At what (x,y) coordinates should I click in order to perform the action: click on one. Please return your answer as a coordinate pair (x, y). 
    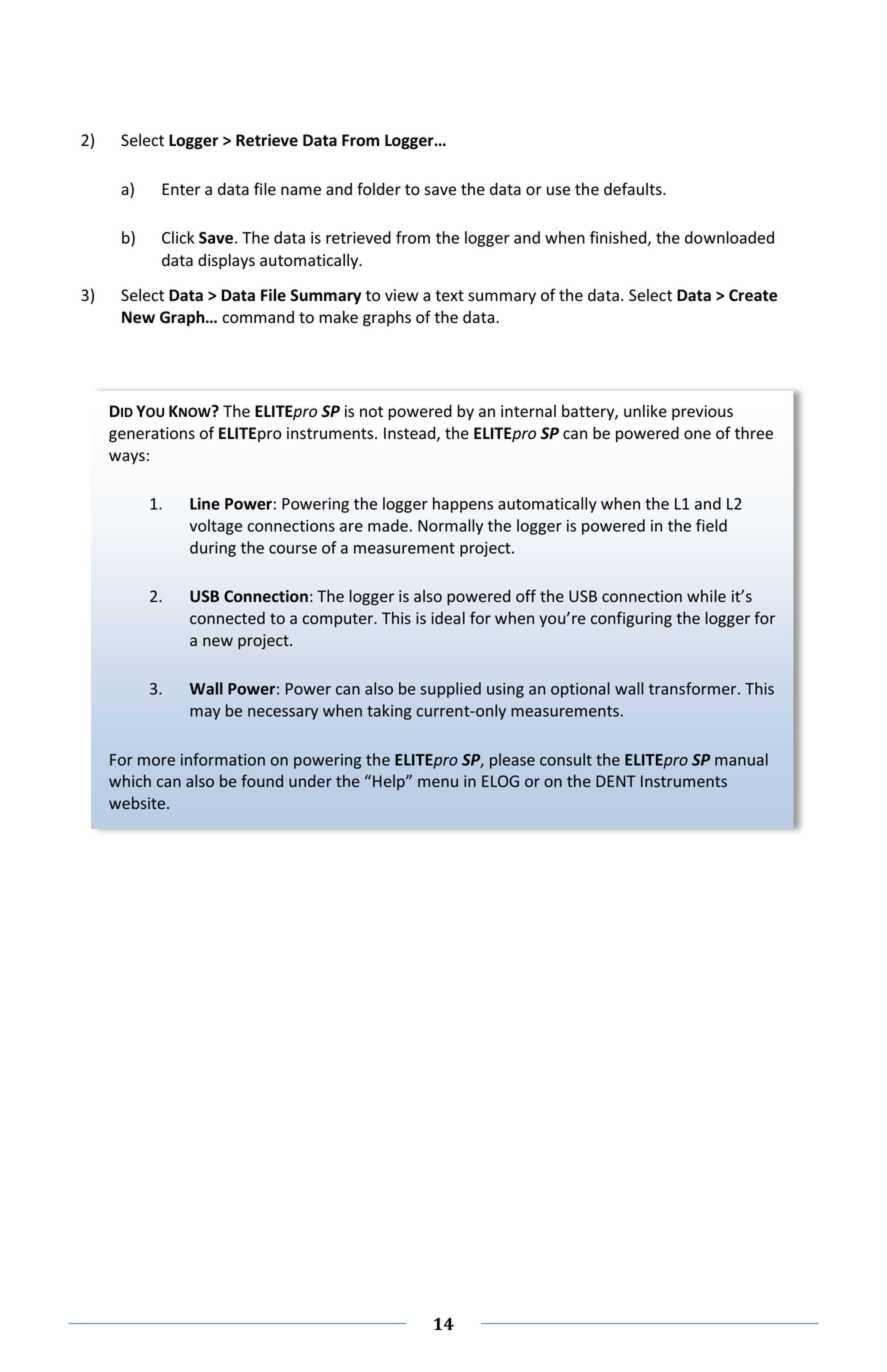
    Looking at the image, I should click on (697, 435).
